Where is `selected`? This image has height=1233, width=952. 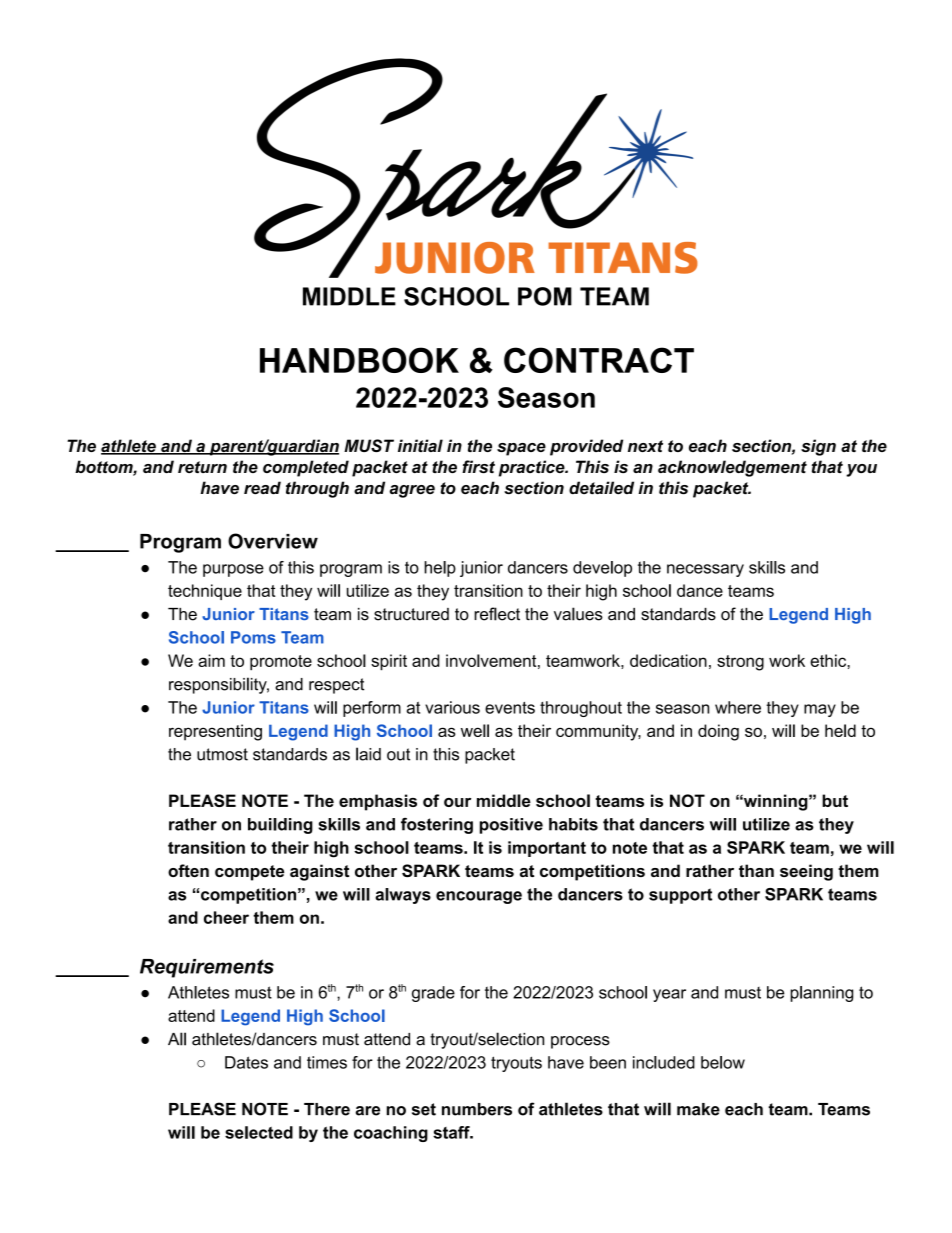
selected is located at coordinates (259, 1132).
